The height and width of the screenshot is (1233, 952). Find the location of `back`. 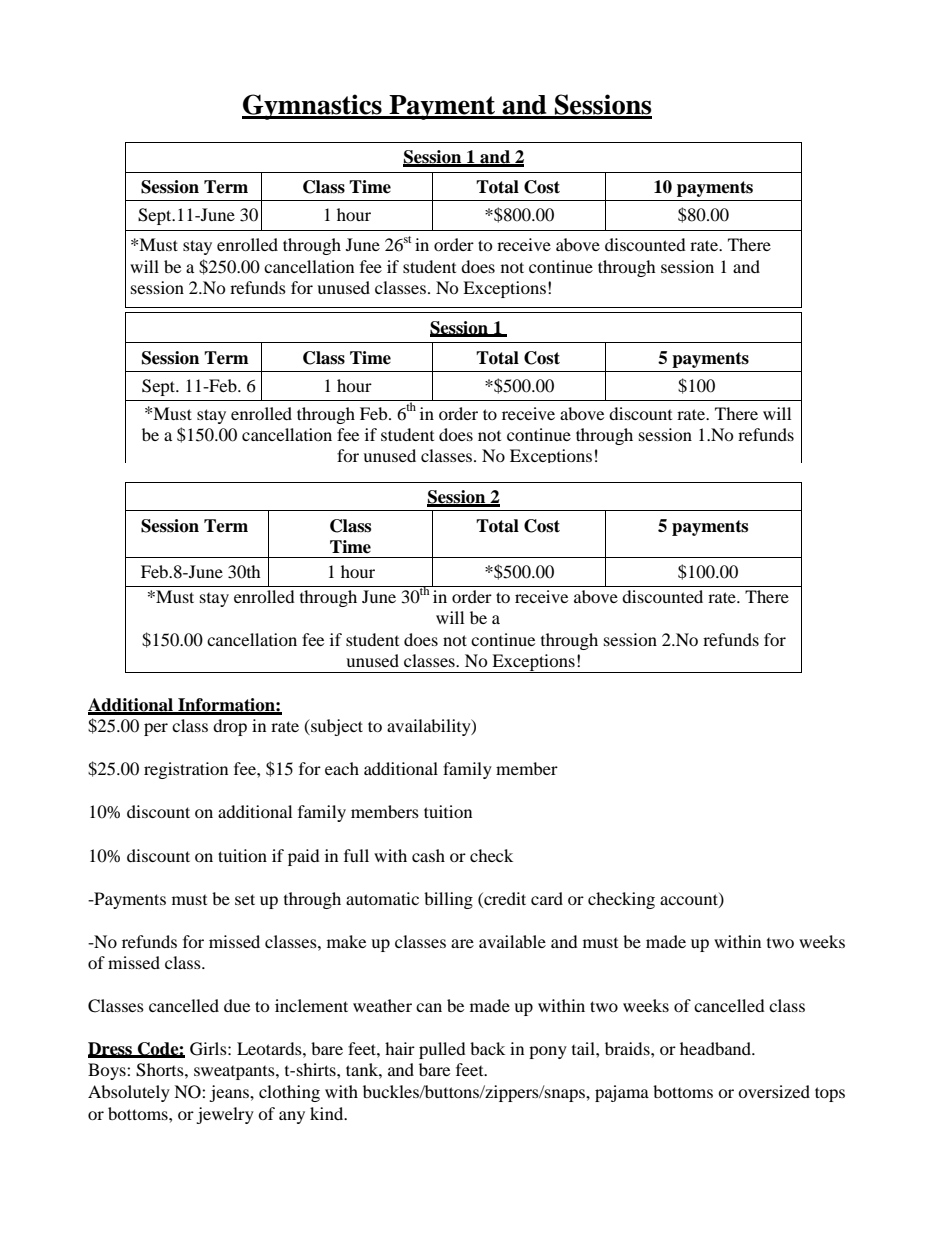

back is located at coordinates (487, 1048).
